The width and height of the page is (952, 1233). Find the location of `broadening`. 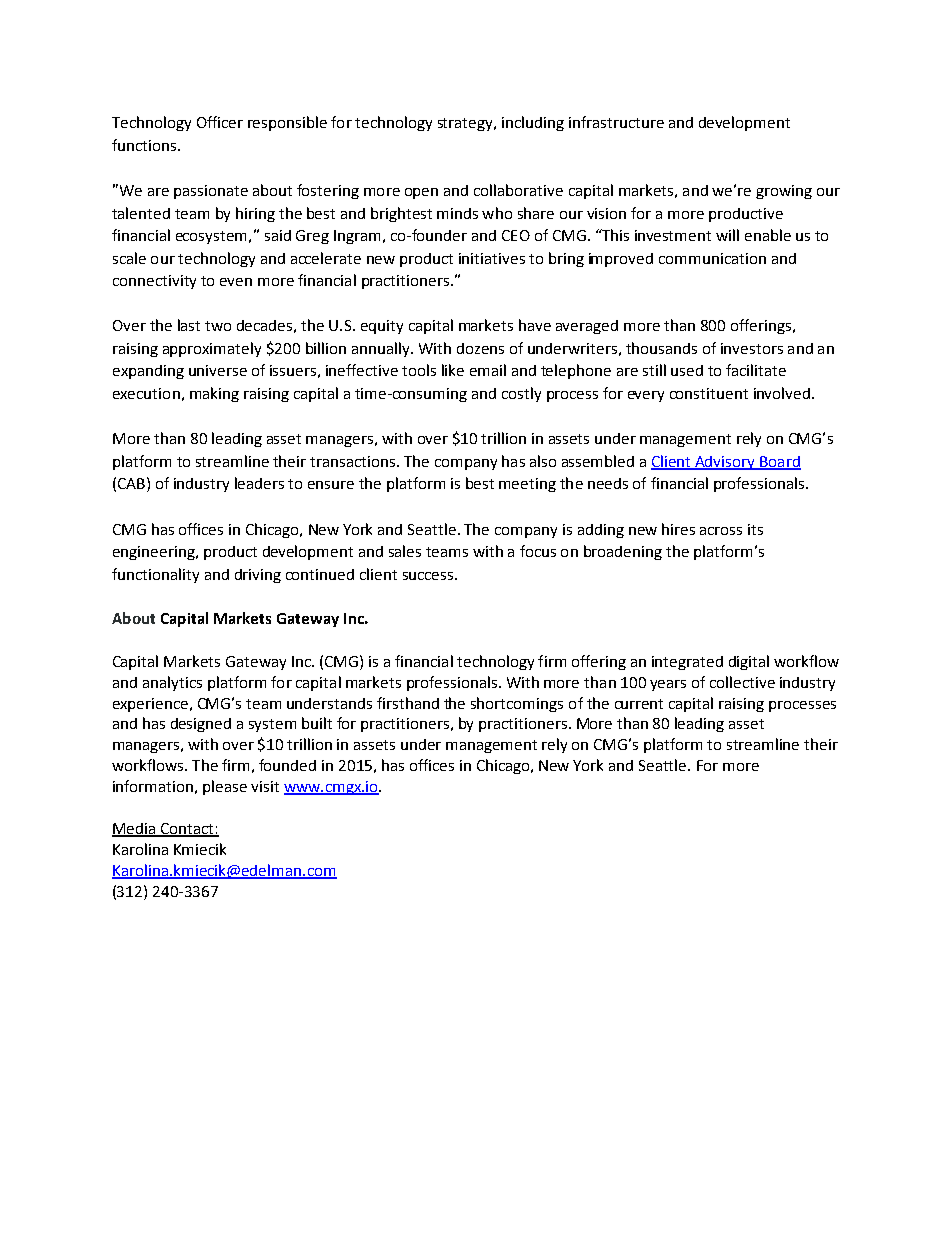

broadening is located at coordinates (623, 552).
